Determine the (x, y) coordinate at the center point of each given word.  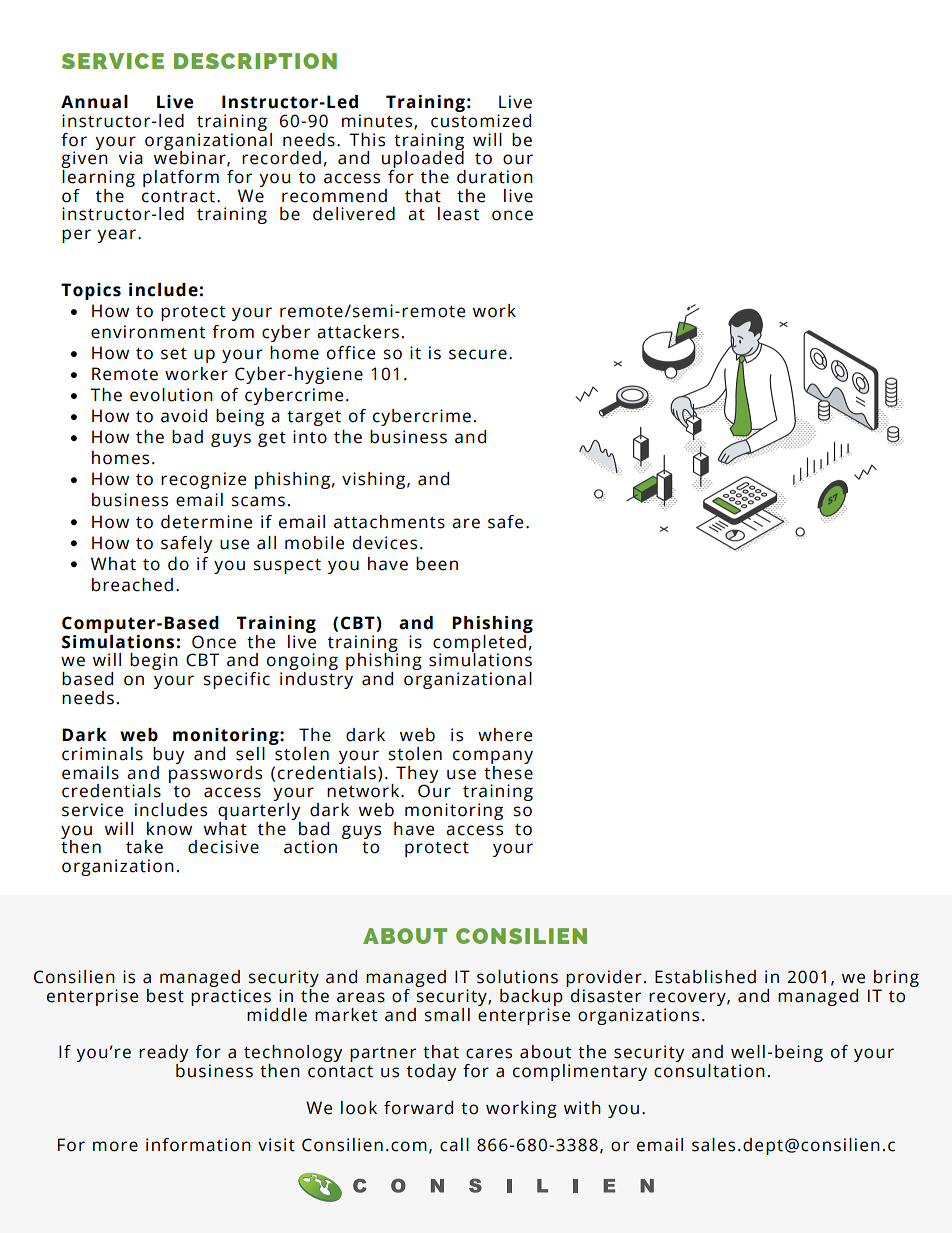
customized (481, 119)
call (454, 1145)
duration (495, 177)
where (505, 735)
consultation (709, 1069)
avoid (184, 416)
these (508, 771)
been (437, 564)
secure (478, 354)
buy (168, 755)
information (198, 1145)
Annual (94, 102)
